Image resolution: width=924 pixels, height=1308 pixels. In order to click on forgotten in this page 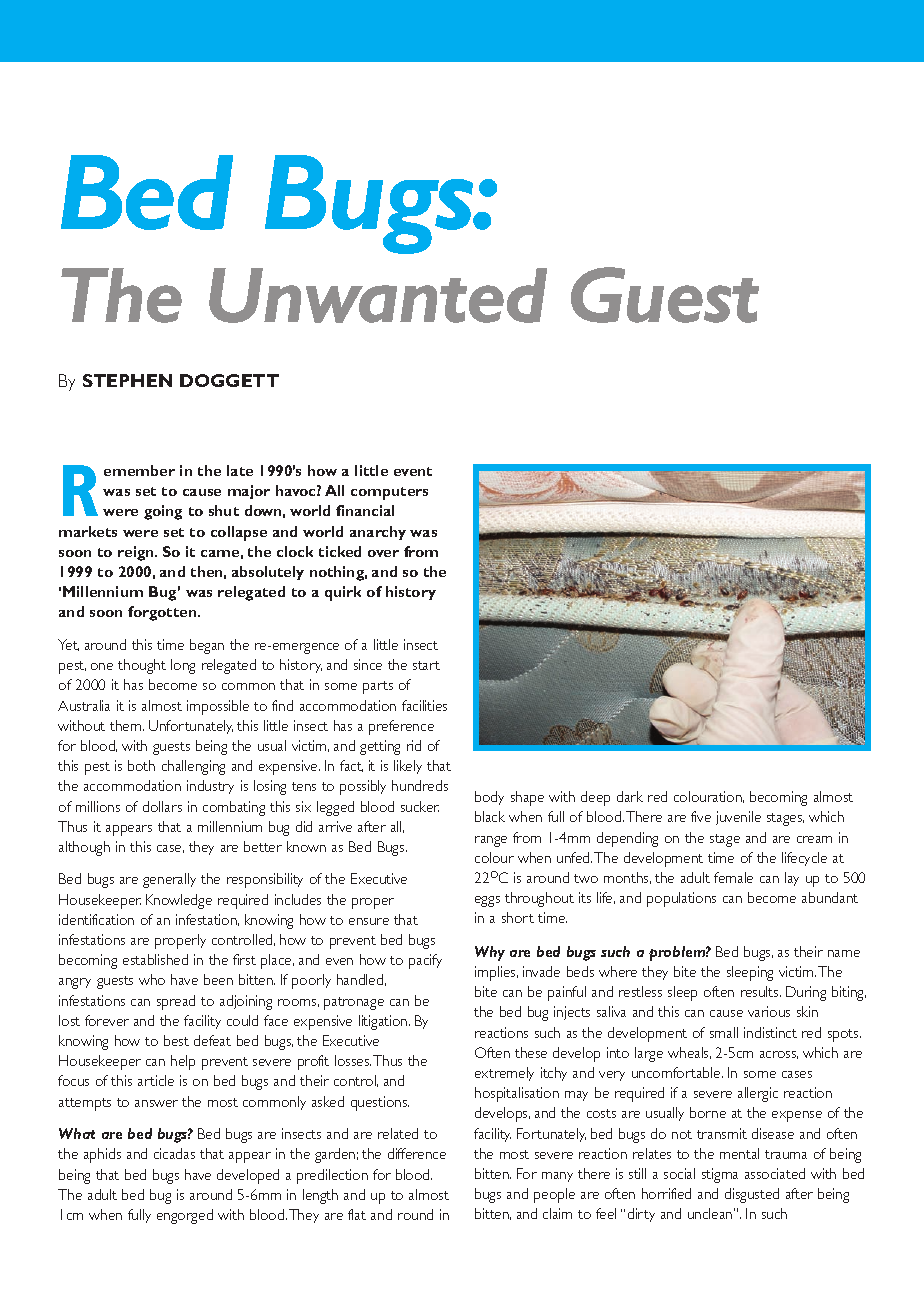, I will do `click(163, 613)`.
